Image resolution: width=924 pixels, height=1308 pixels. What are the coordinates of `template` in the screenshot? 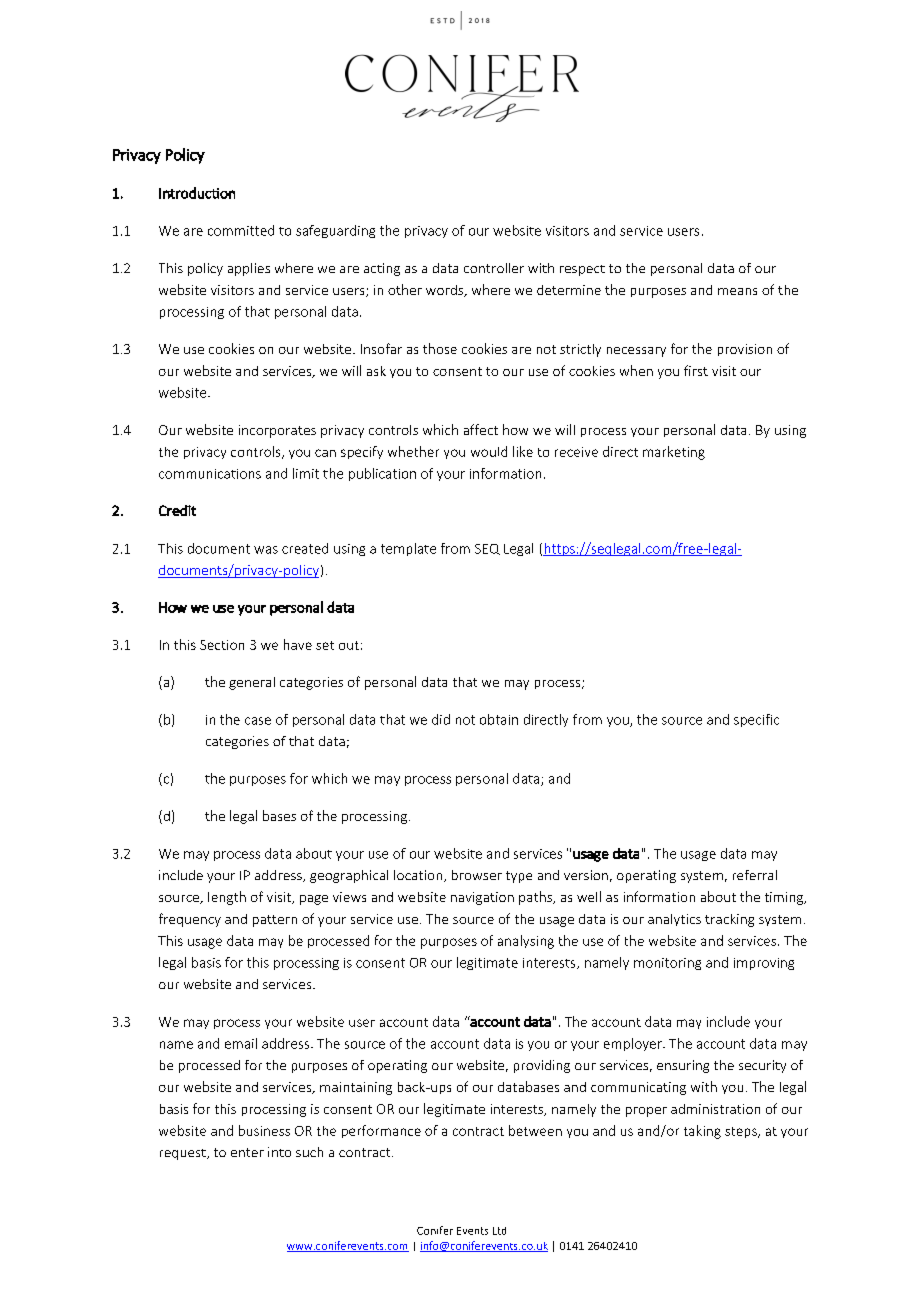 It's located at (408, 549).
